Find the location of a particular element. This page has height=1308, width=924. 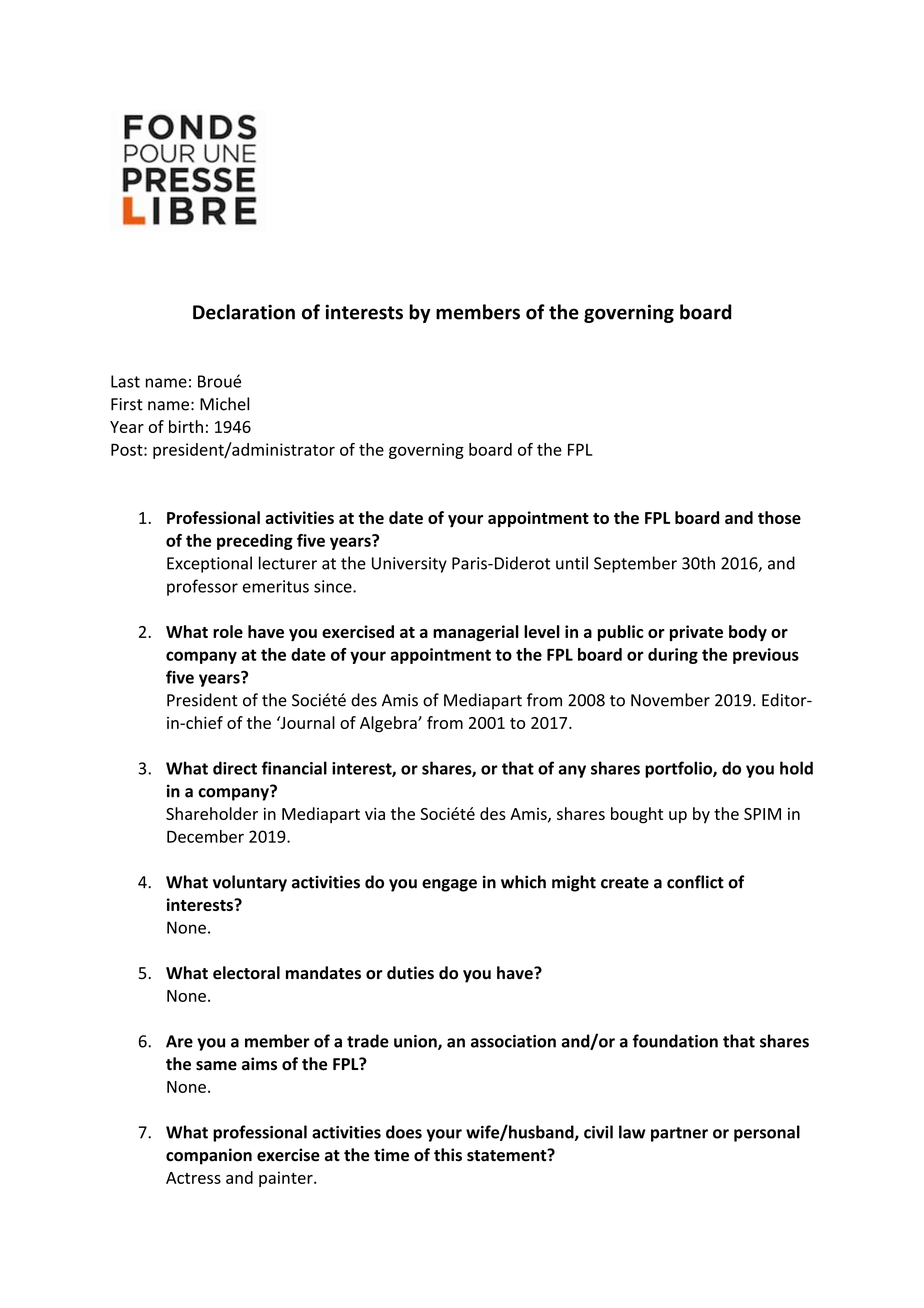

those is located at coordinates (779, 517).
